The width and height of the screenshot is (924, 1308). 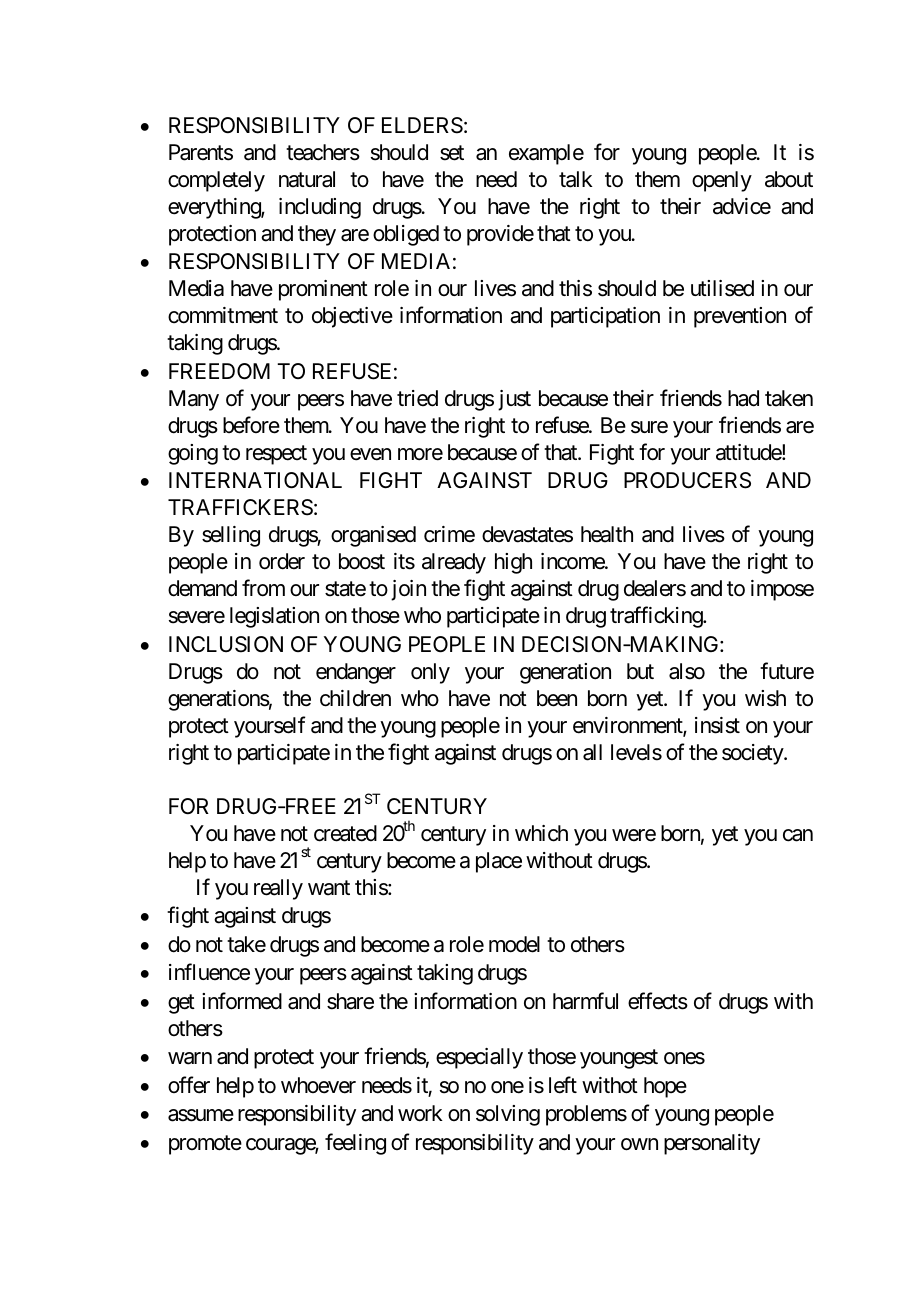 I want to click on wish, so click(x=765, y=698).
